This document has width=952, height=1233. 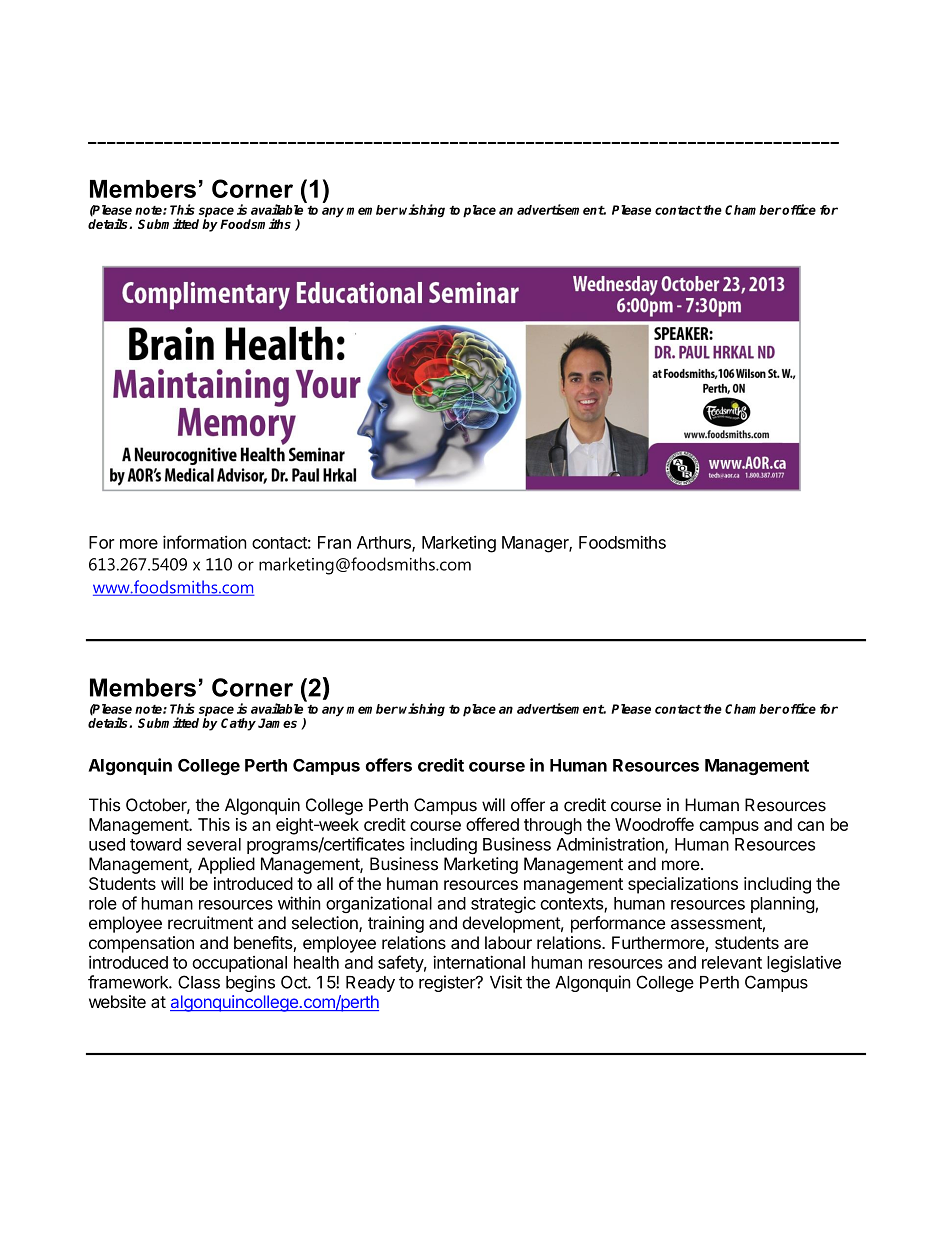 What do you see at coordinates (334, 542) in the document?
I see `Fran` at bounding box center [334, 542].
